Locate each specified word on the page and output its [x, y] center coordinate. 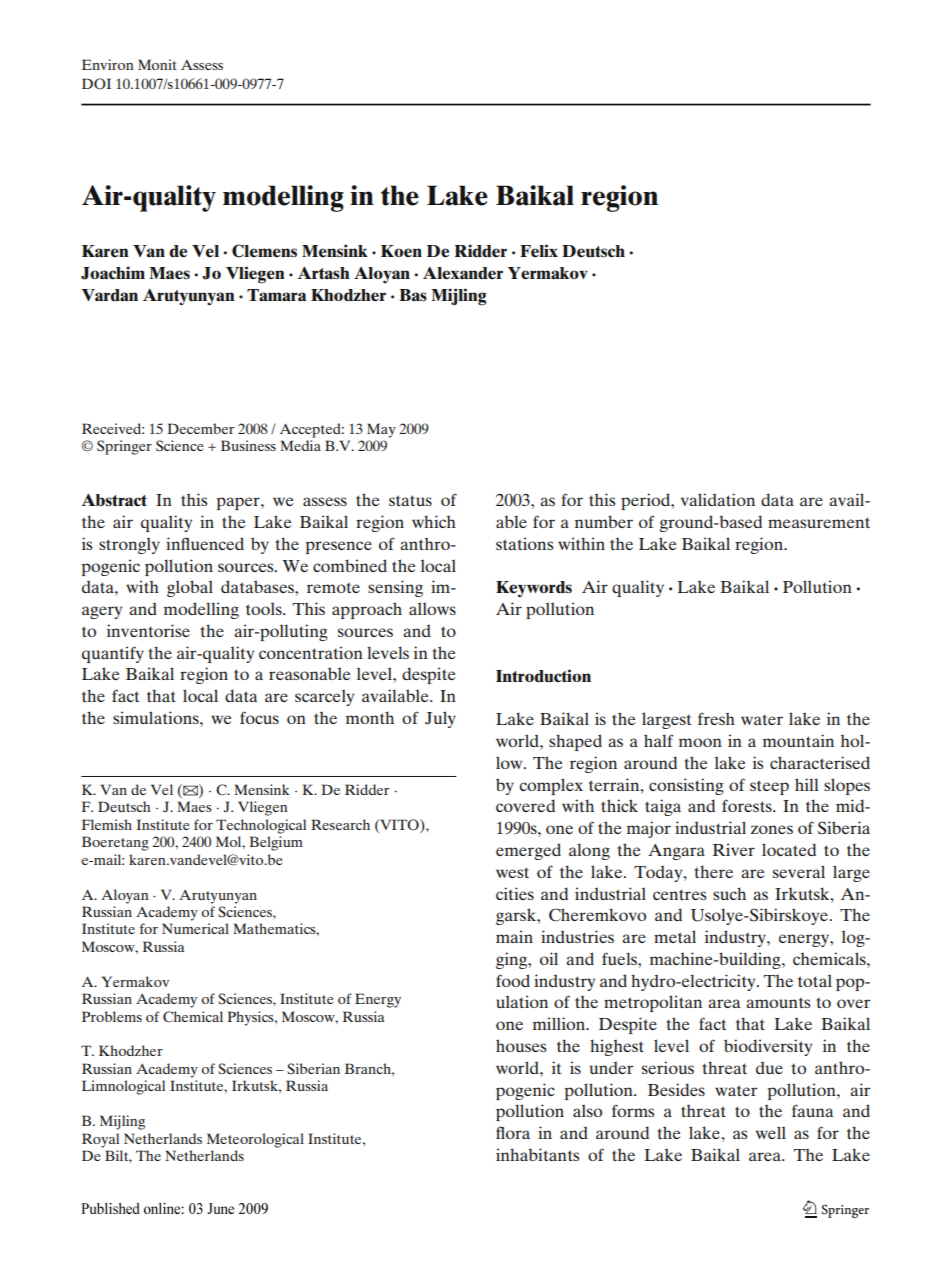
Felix [539, 250]
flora [513, 1132]
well [771, 1132]
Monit [157, 64]
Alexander [463, 273]
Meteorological [255, 1140]
